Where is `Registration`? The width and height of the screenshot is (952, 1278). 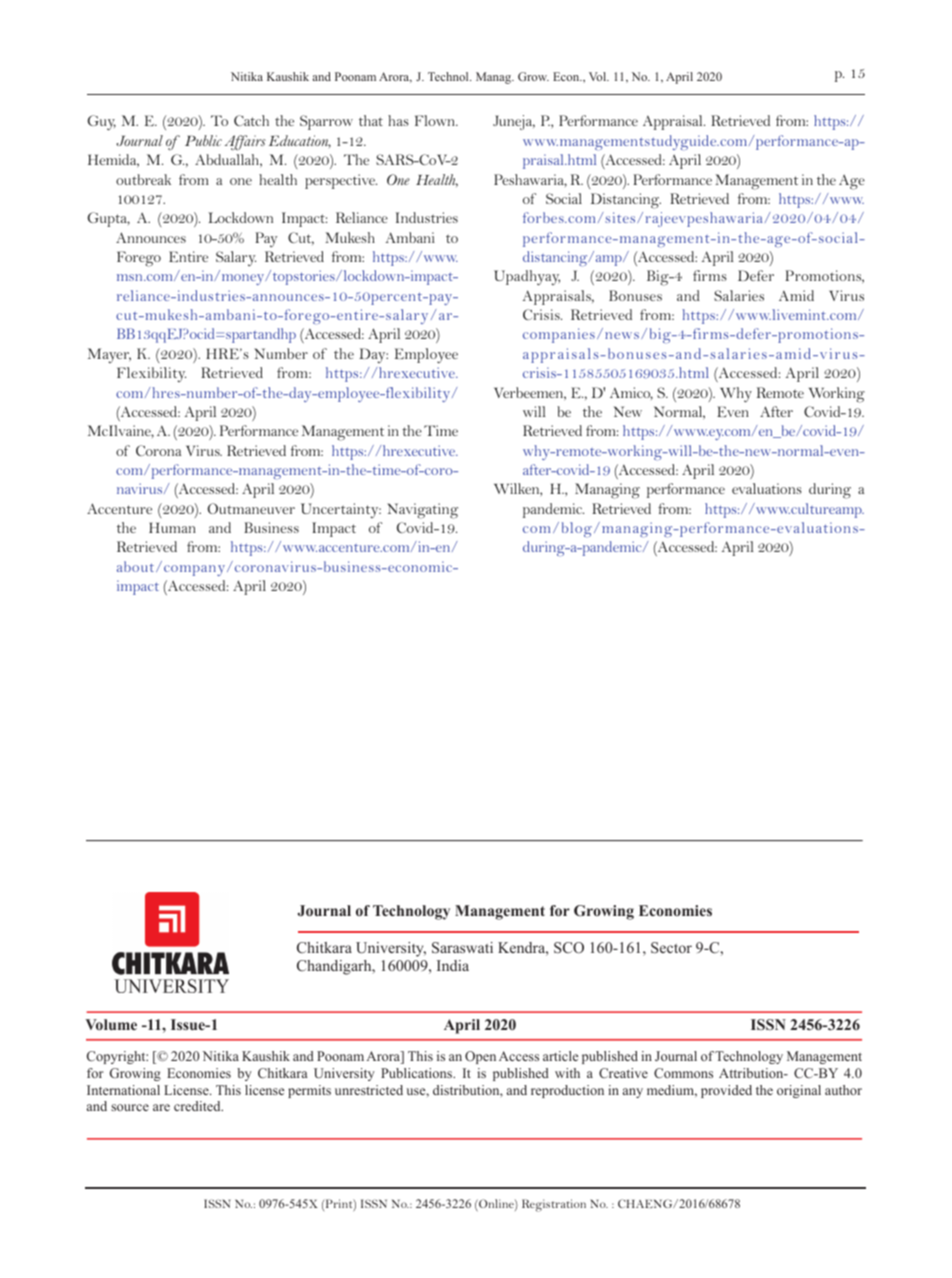
Registration is located at coordinates (554, 1205).
